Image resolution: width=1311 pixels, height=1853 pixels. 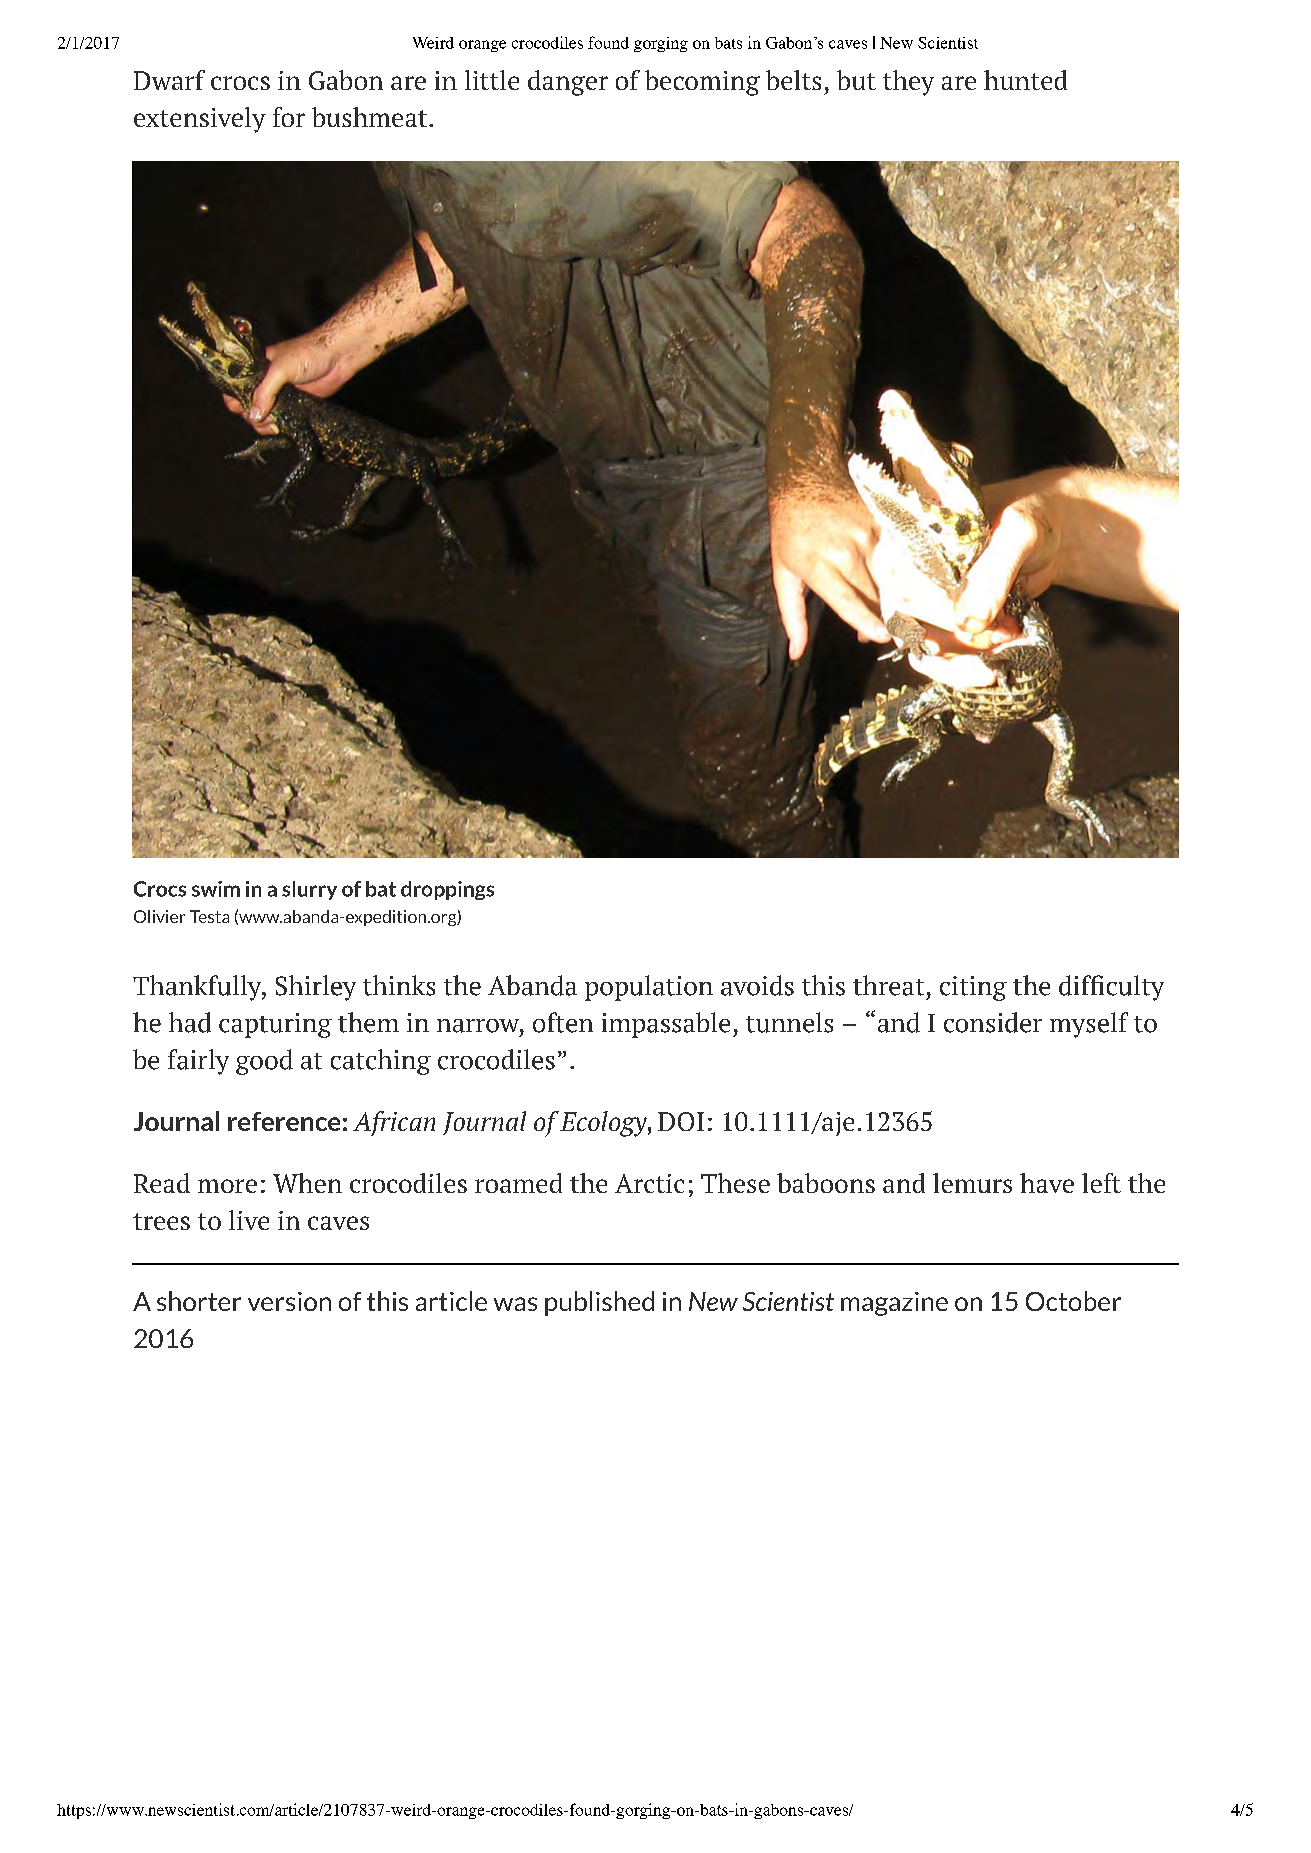 I want to click on October, so click(x=1073, y=1301).
